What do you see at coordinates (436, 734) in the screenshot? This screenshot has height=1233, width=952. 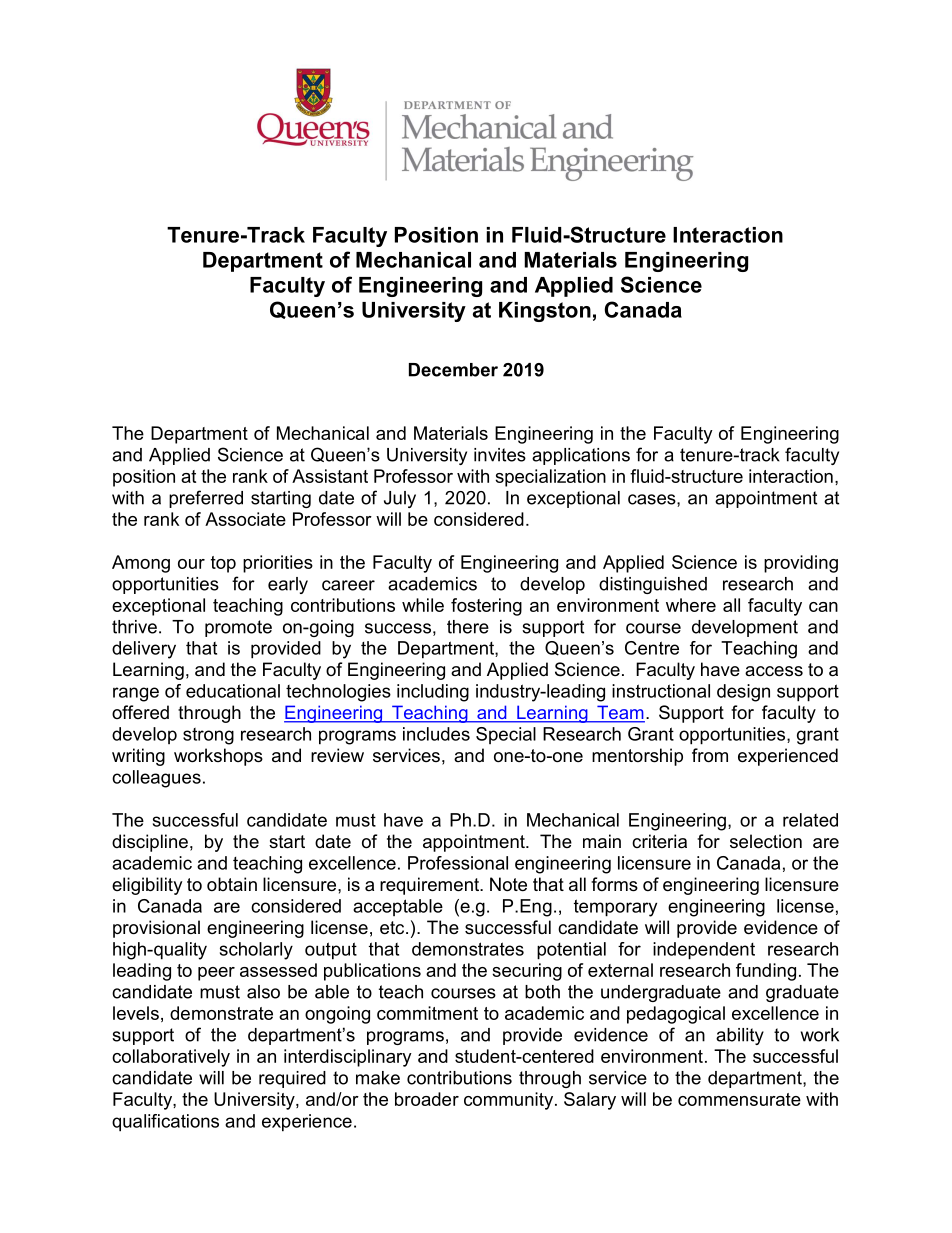 I see `includes` at bounding box center [436, 734].
